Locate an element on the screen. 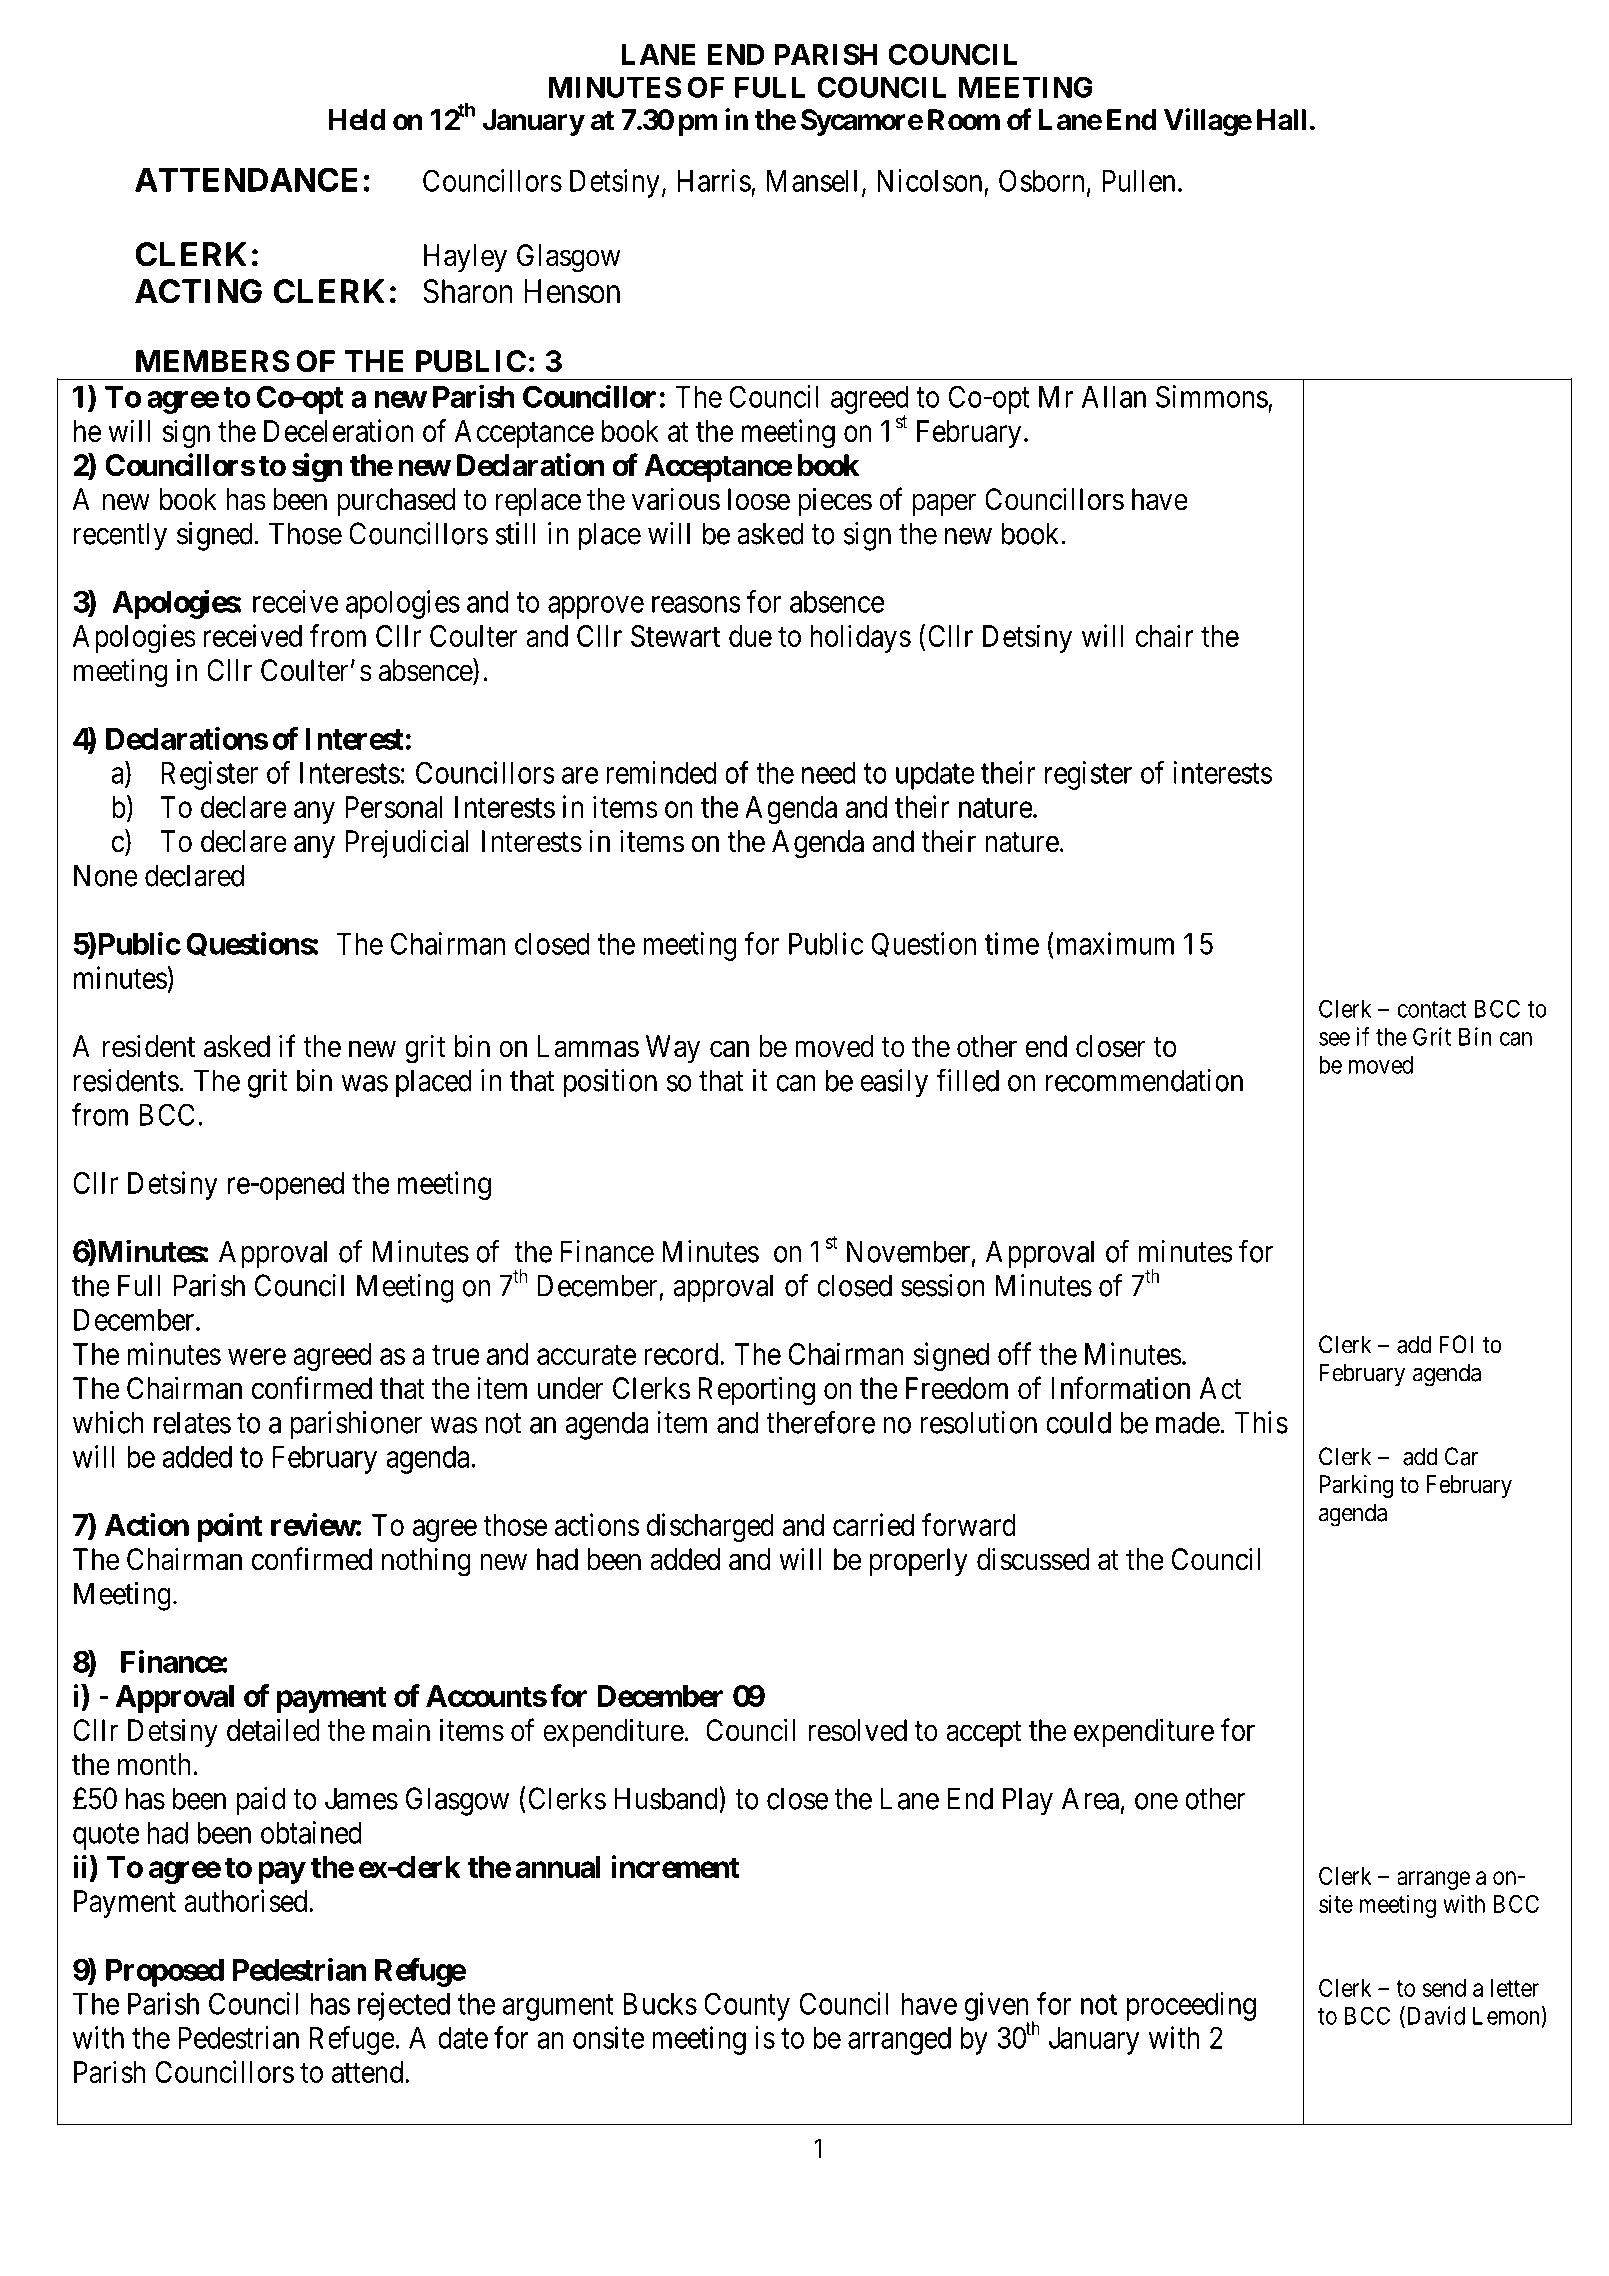 The height and width of the screenshot is (2276, 1609). need is located at coordinates (829, 773).
